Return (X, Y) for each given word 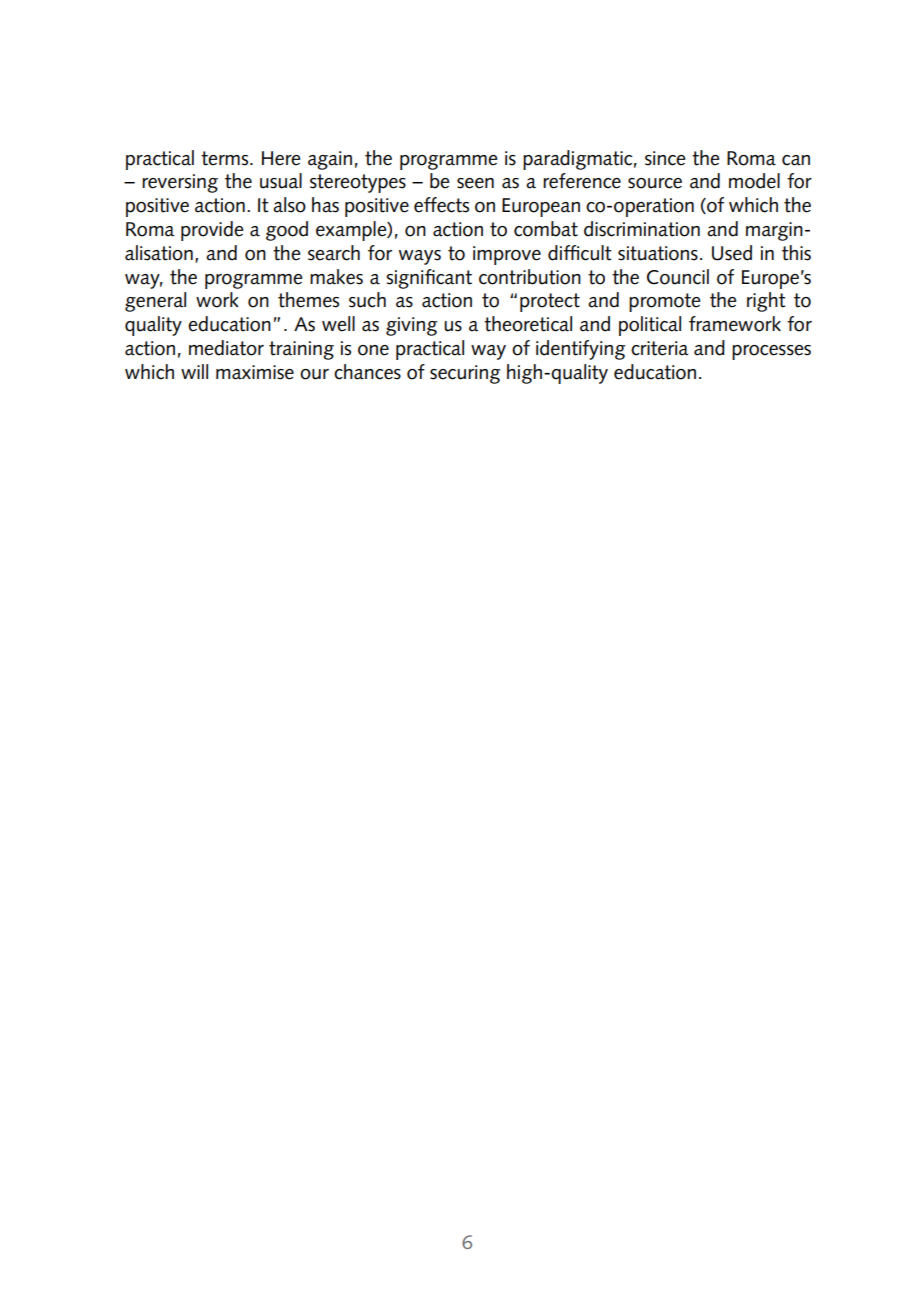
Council (678, 277)
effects (441, 205)
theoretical (528, 324)
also (289, 205)
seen (475, 183)
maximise (255, 372)
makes (336, 277)
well (338, 324)
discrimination (642, 229)
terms (226, 158)
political (650, 326)
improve (507, 255)
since (665, 158)
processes (771, 352)
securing (465, 374)
